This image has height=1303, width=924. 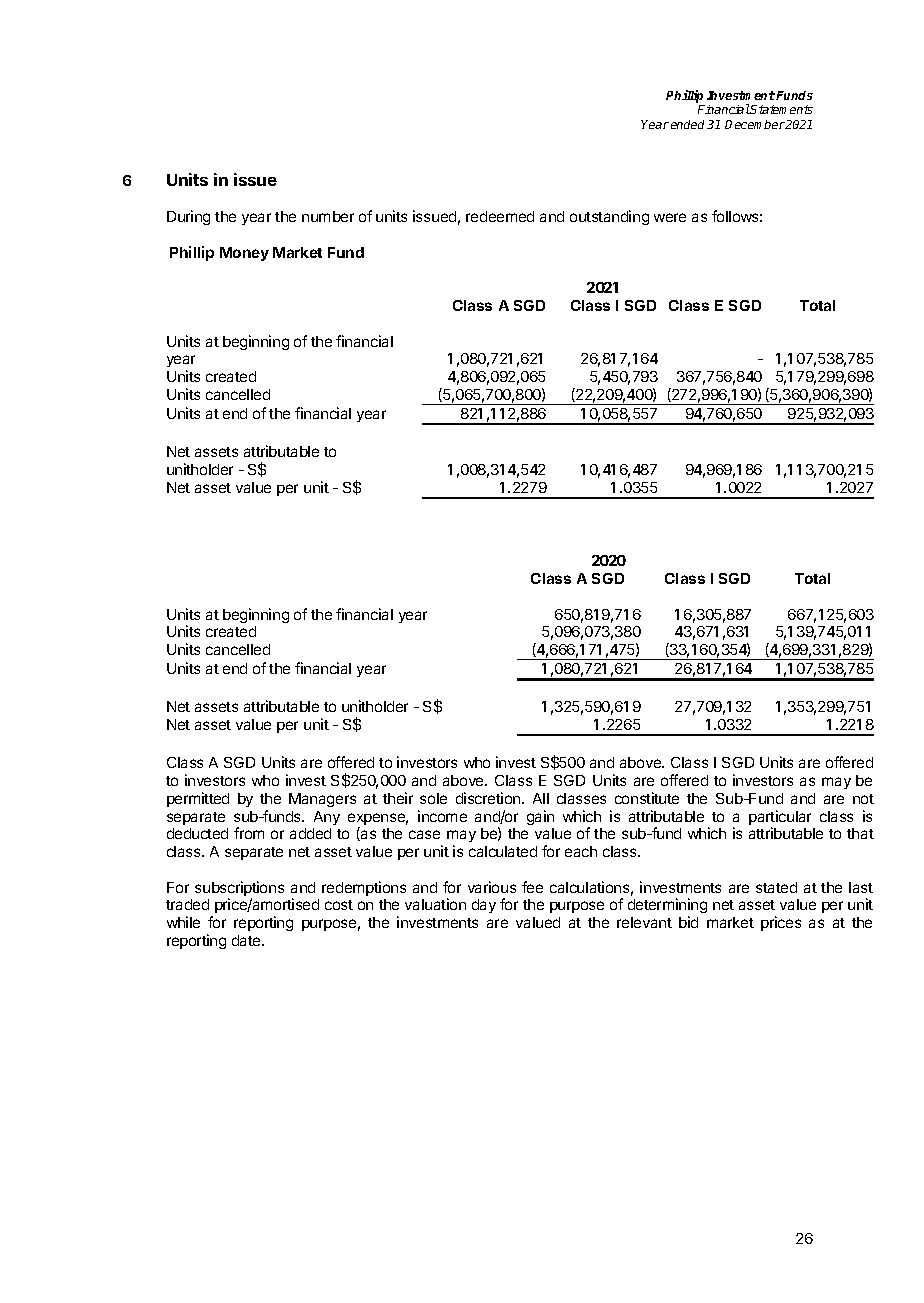 I want to click on December, so click(x=755, y=124).
